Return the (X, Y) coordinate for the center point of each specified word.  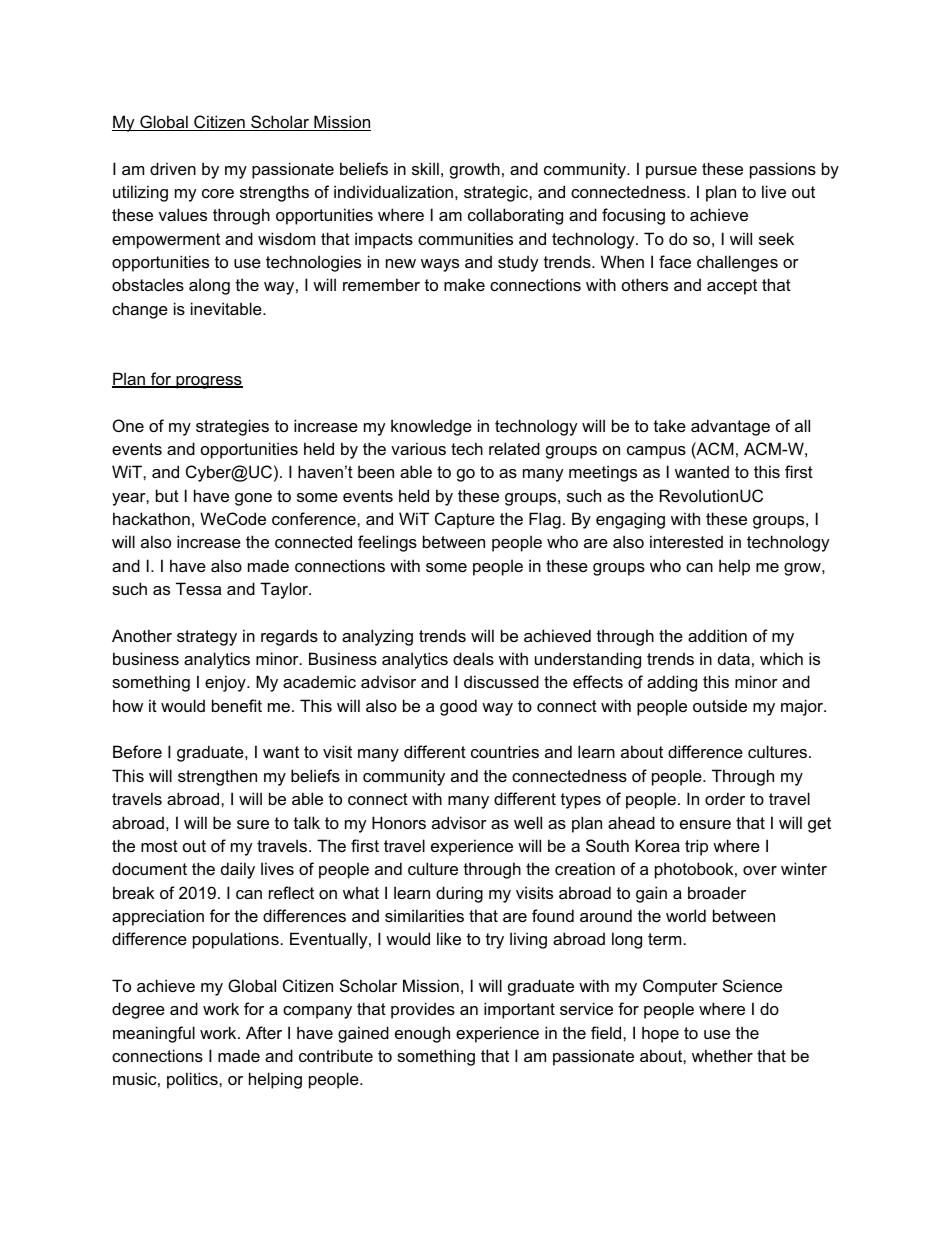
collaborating (515, 216)
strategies (232, 427)
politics (193, 1080)
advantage (730, 427)
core (218, 193)
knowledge (431, 427)
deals (473, 658)
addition (717, 635)
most (159, 846)
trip (696, 847)
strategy (207, 638)
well (528, 822)
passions (783, 170)
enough (422, 1034)
